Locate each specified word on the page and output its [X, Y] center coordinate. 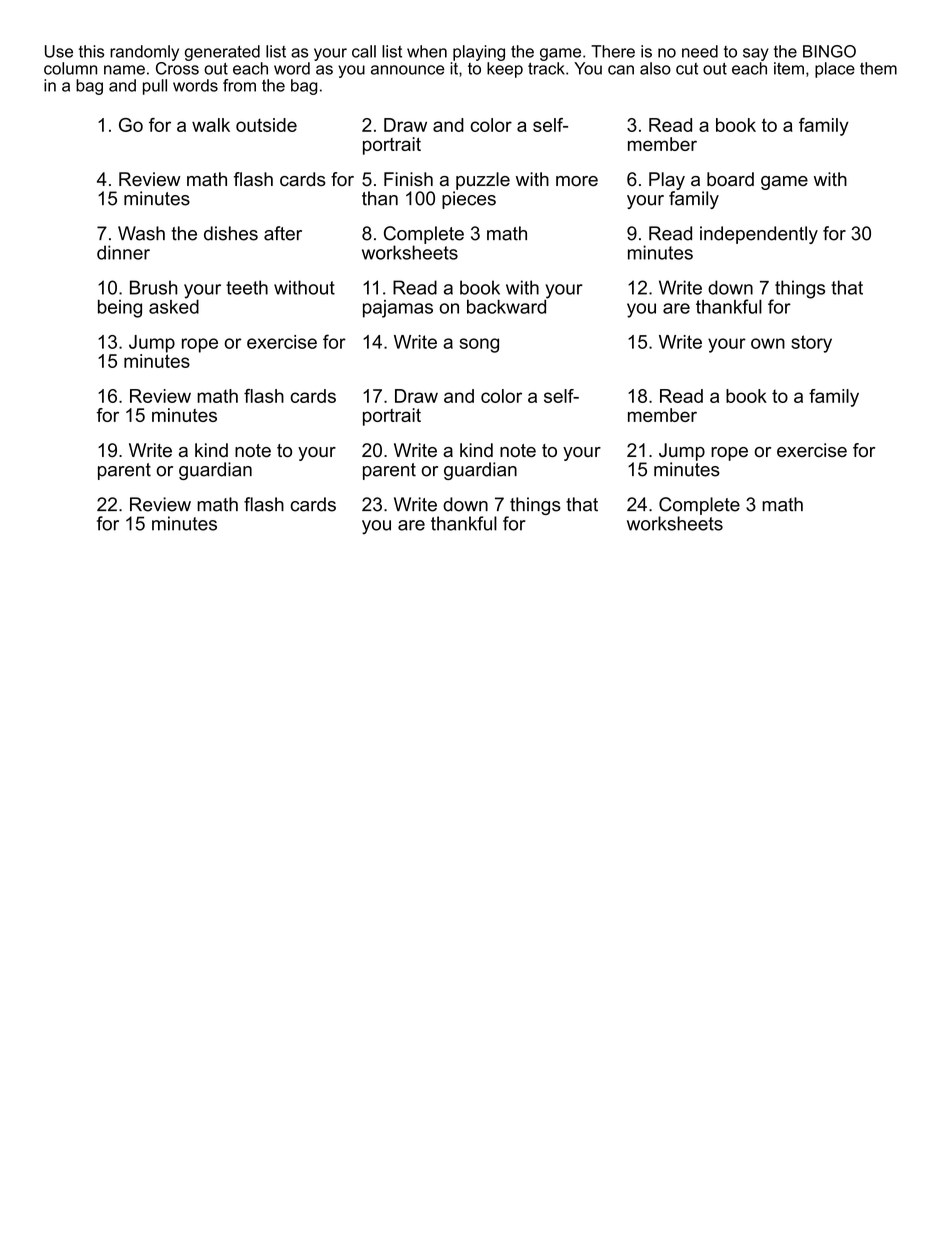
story [811, 344]
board [730, 179]
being [120, 308]
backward [508, 305]
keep [505, 69]
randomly [144, 54]
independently [759, 235]
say [756, 55]
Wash [141, 233]
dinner [123, 252]
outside [266, 125]
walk [211, 125]
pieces [469, 199]
